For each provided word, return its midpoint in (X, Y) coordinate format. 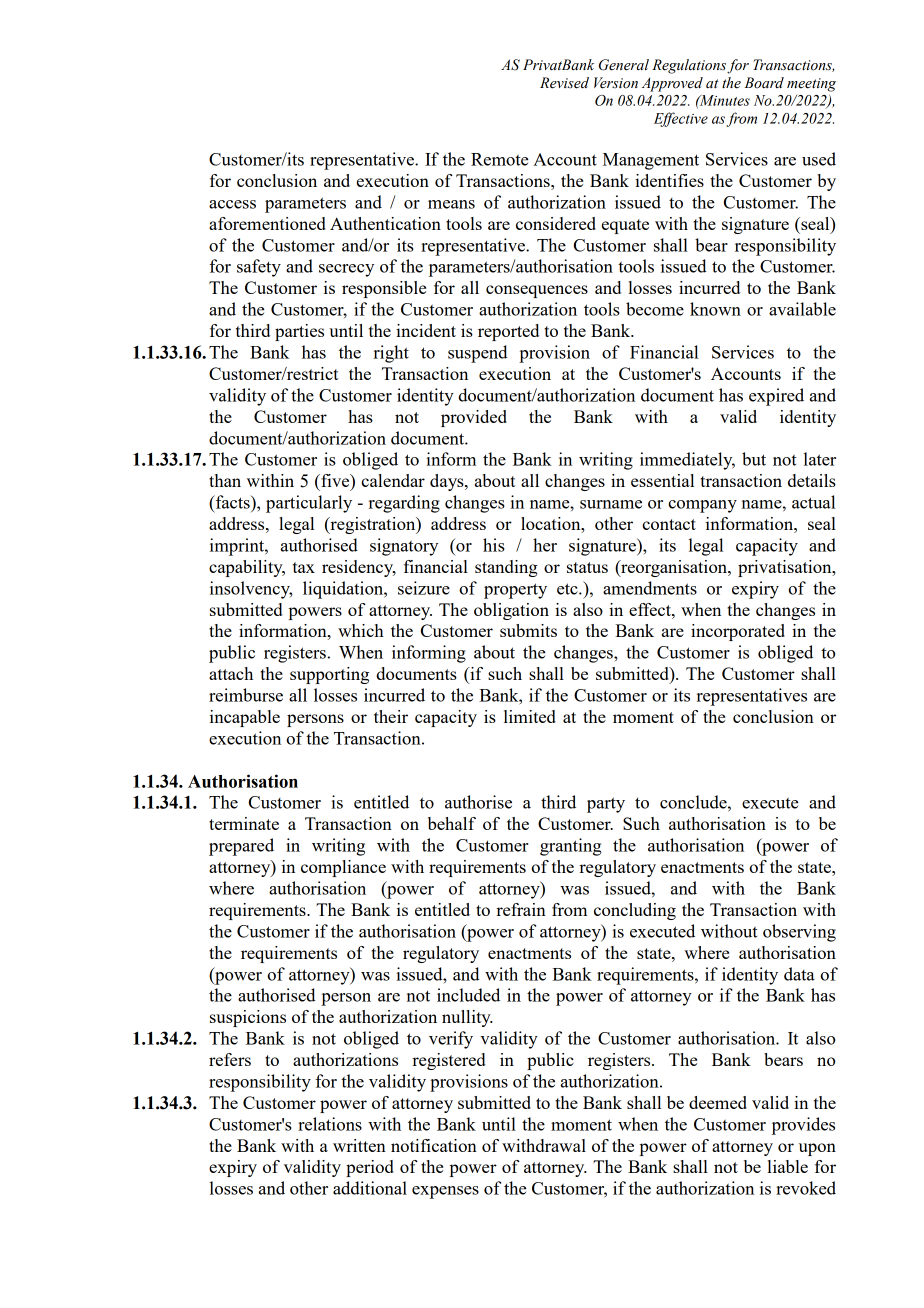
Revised (564, 83)
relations (330, 1124)
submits (528, 630)
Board (764, 83)
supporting (329, 675)
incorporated (738, 632)
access (232, 204)
